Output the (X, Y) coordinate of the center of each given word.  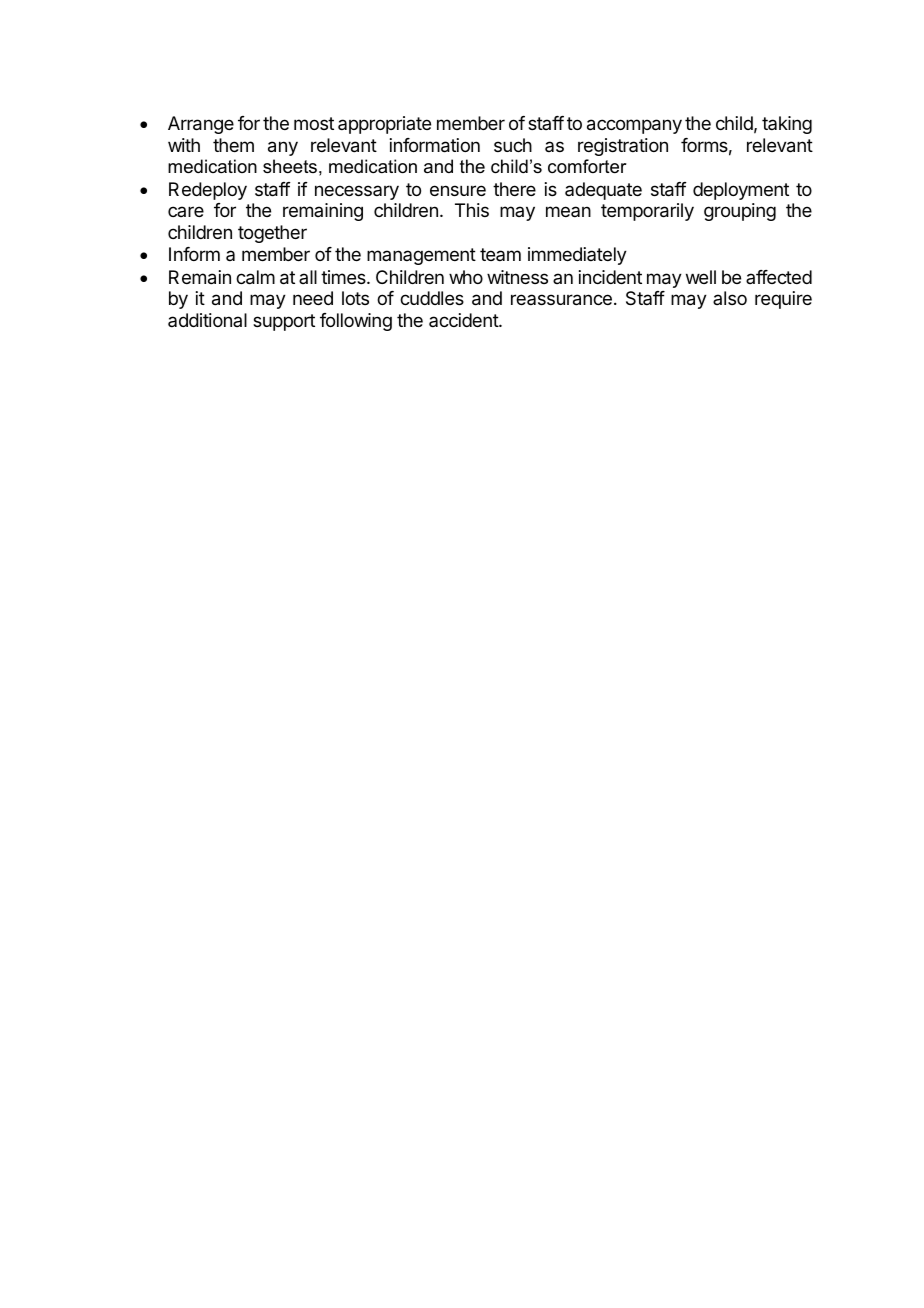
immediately (577, 256)
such (513, 145)
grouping (740, 212)
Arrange (201, 125)
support (284, 322)
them (233, 145)
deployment (741, 191)
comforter (587, 166)
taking (787, 125)
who (466, 277)
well (701, 277)
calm (255, 277)
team (500, 254)
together (272, 234)
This (472, 210)
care (186, 211)
